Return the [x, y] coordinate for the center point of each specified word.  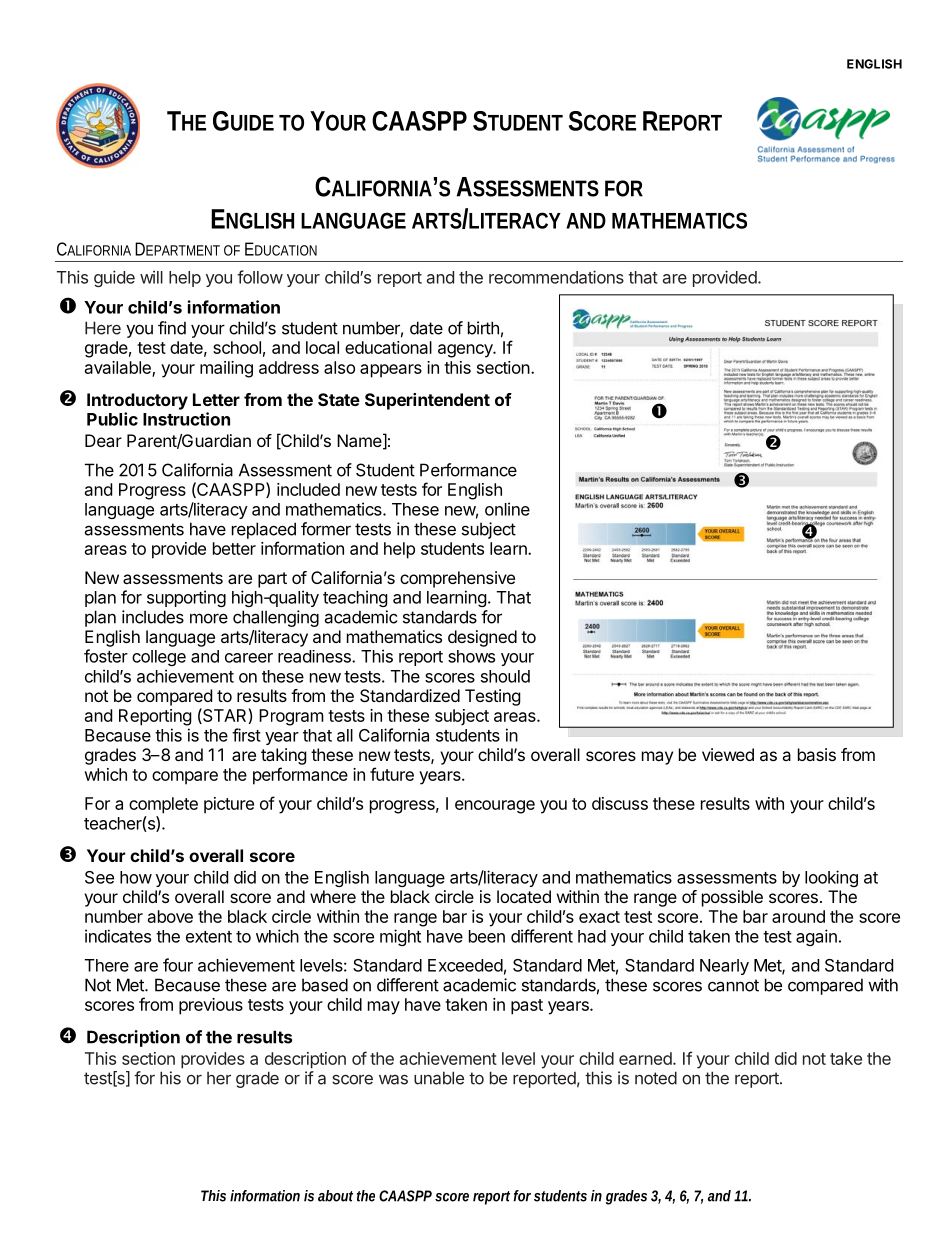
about [335, 1196]
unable [439, 1078]
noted [656, 1078]
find [172, 328]
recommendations [556, 277]
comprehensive [457, 579]
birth [483, 328]
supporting [186, 598]
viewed [728, 754]
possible [732, 898]
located [524, 896]
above [170, 916]
